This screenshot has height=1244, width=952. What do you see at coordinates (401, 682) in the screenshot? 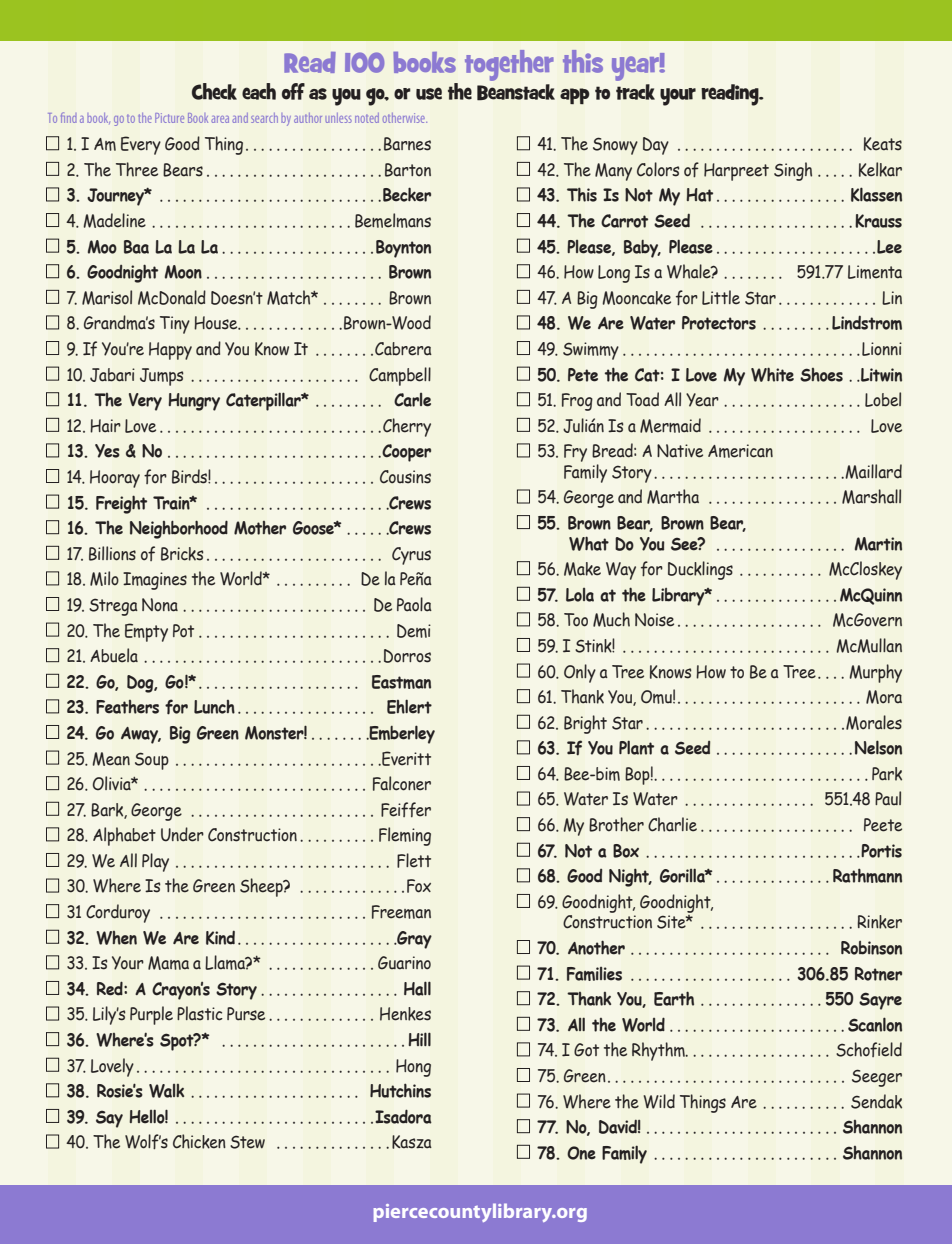
I see `Eastman` at bounding box center [401, 682].
